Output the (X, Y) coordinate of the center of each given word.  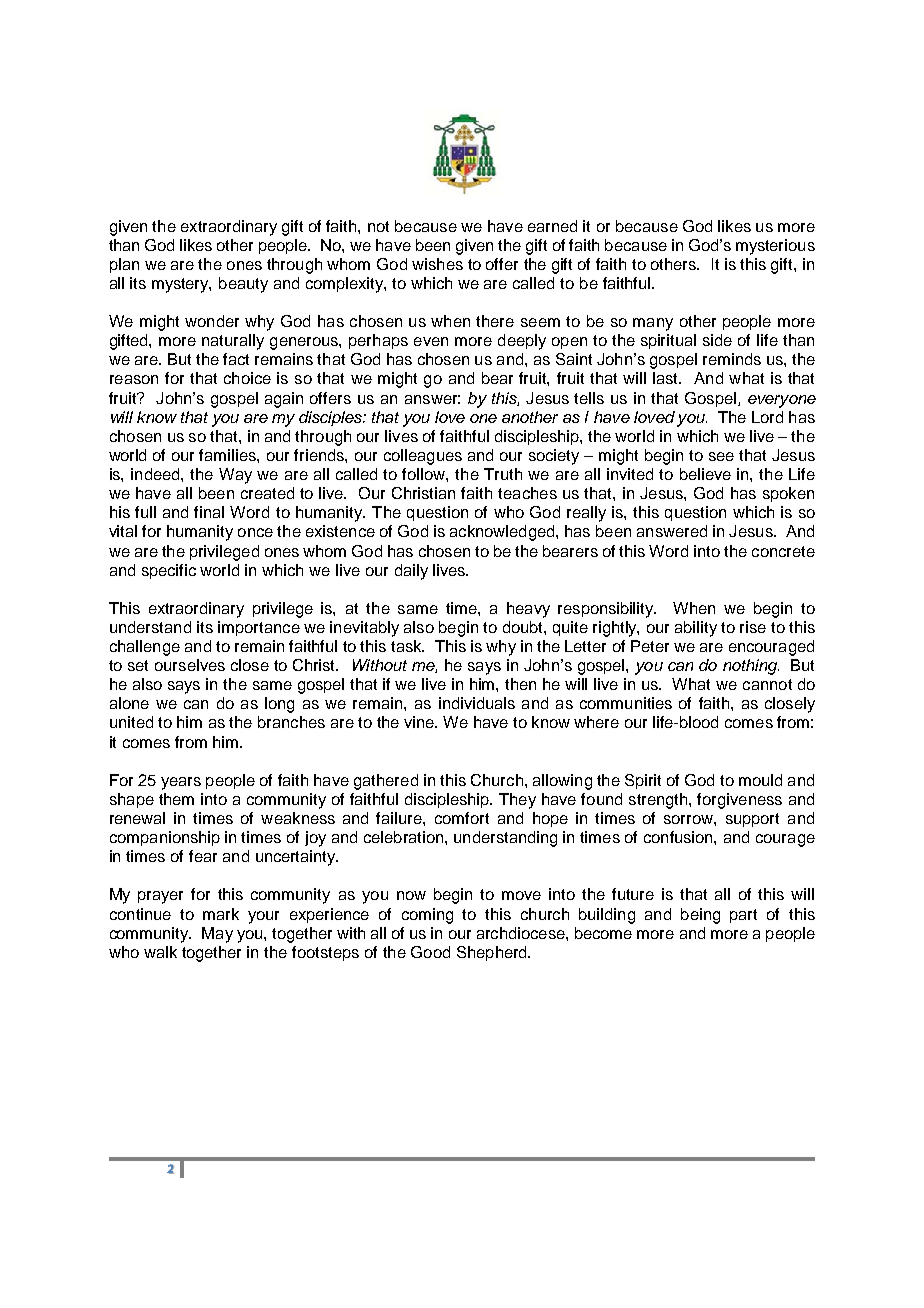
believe (705, 474)
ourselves (190, 665)
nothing (751, 667)
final (209, 512)
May (217, 935)
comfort (462, 818)
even (431, 341)
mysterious (775, 247)
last (667, 378)
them (176, 799)
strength (659, 801)
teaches (527, 493)
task (407, 646)
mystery (181, 285)
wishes (437, 264)
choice (247, 378)
